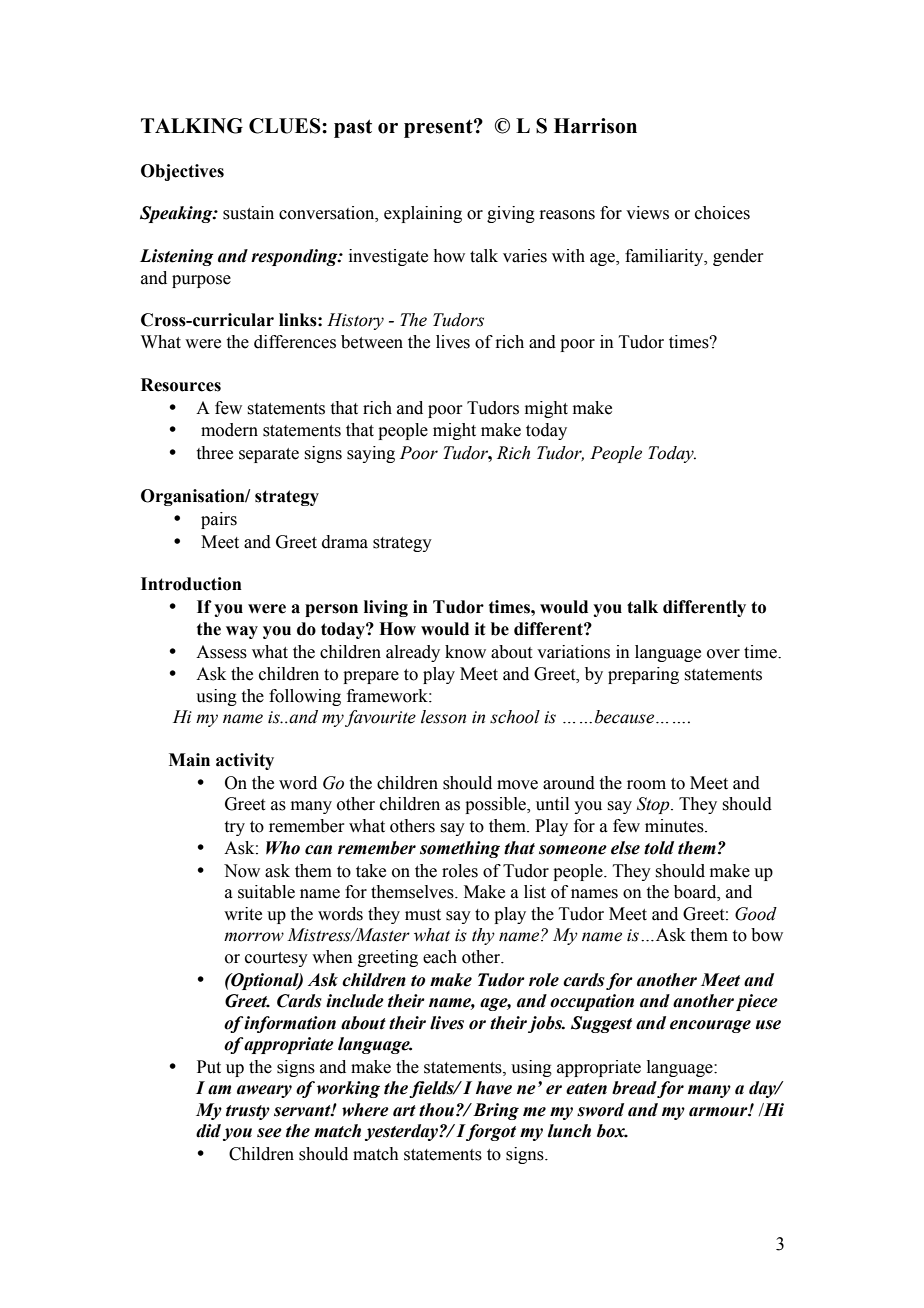 This screenshot has height=1308, width=924. What do you see at coordinates (723, 654) in the screenshot?
I see `over` at bounding box center [723, 654].
